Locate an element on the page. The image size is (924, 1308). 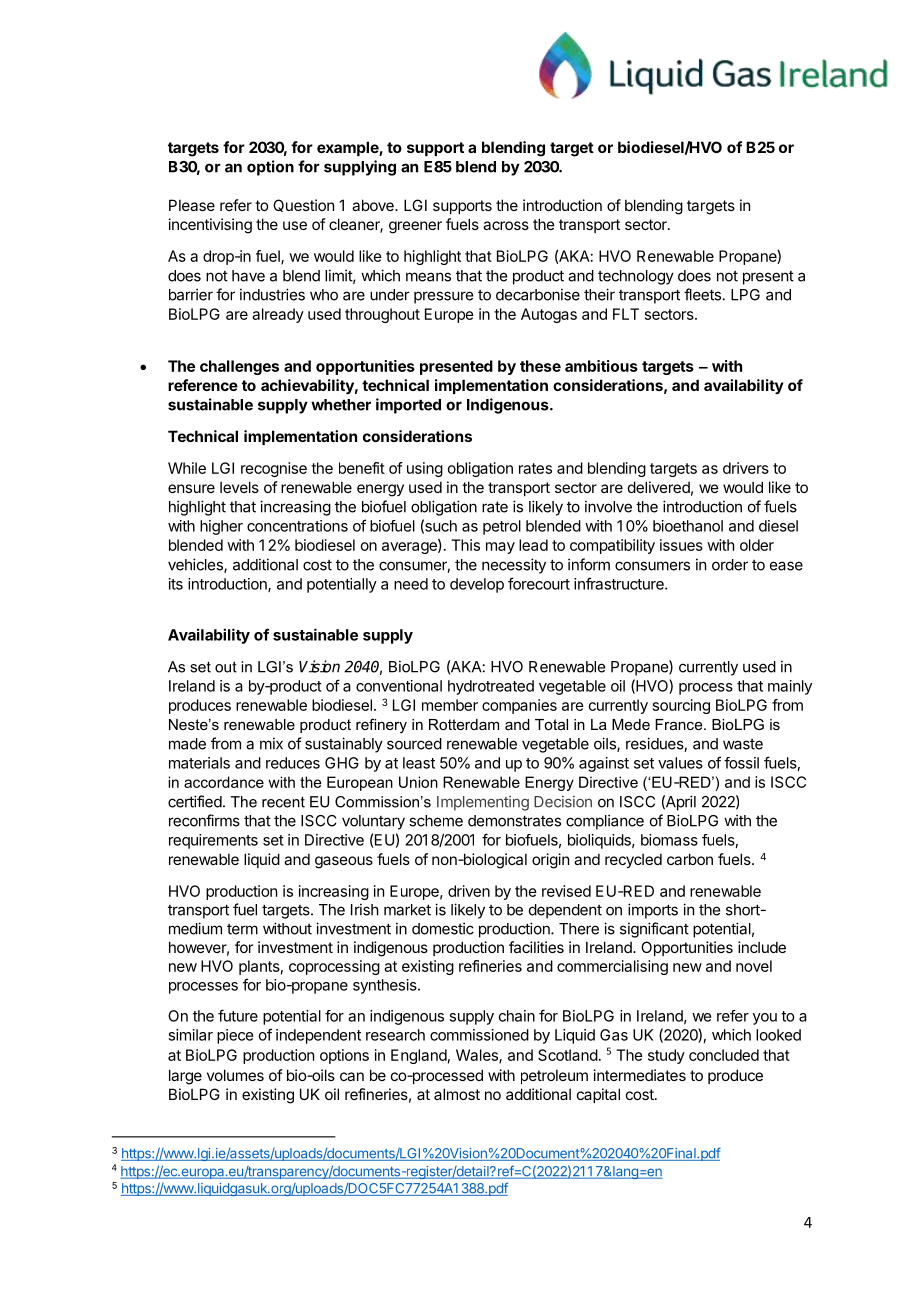
sourcing is located at coordinates (681, 706).
